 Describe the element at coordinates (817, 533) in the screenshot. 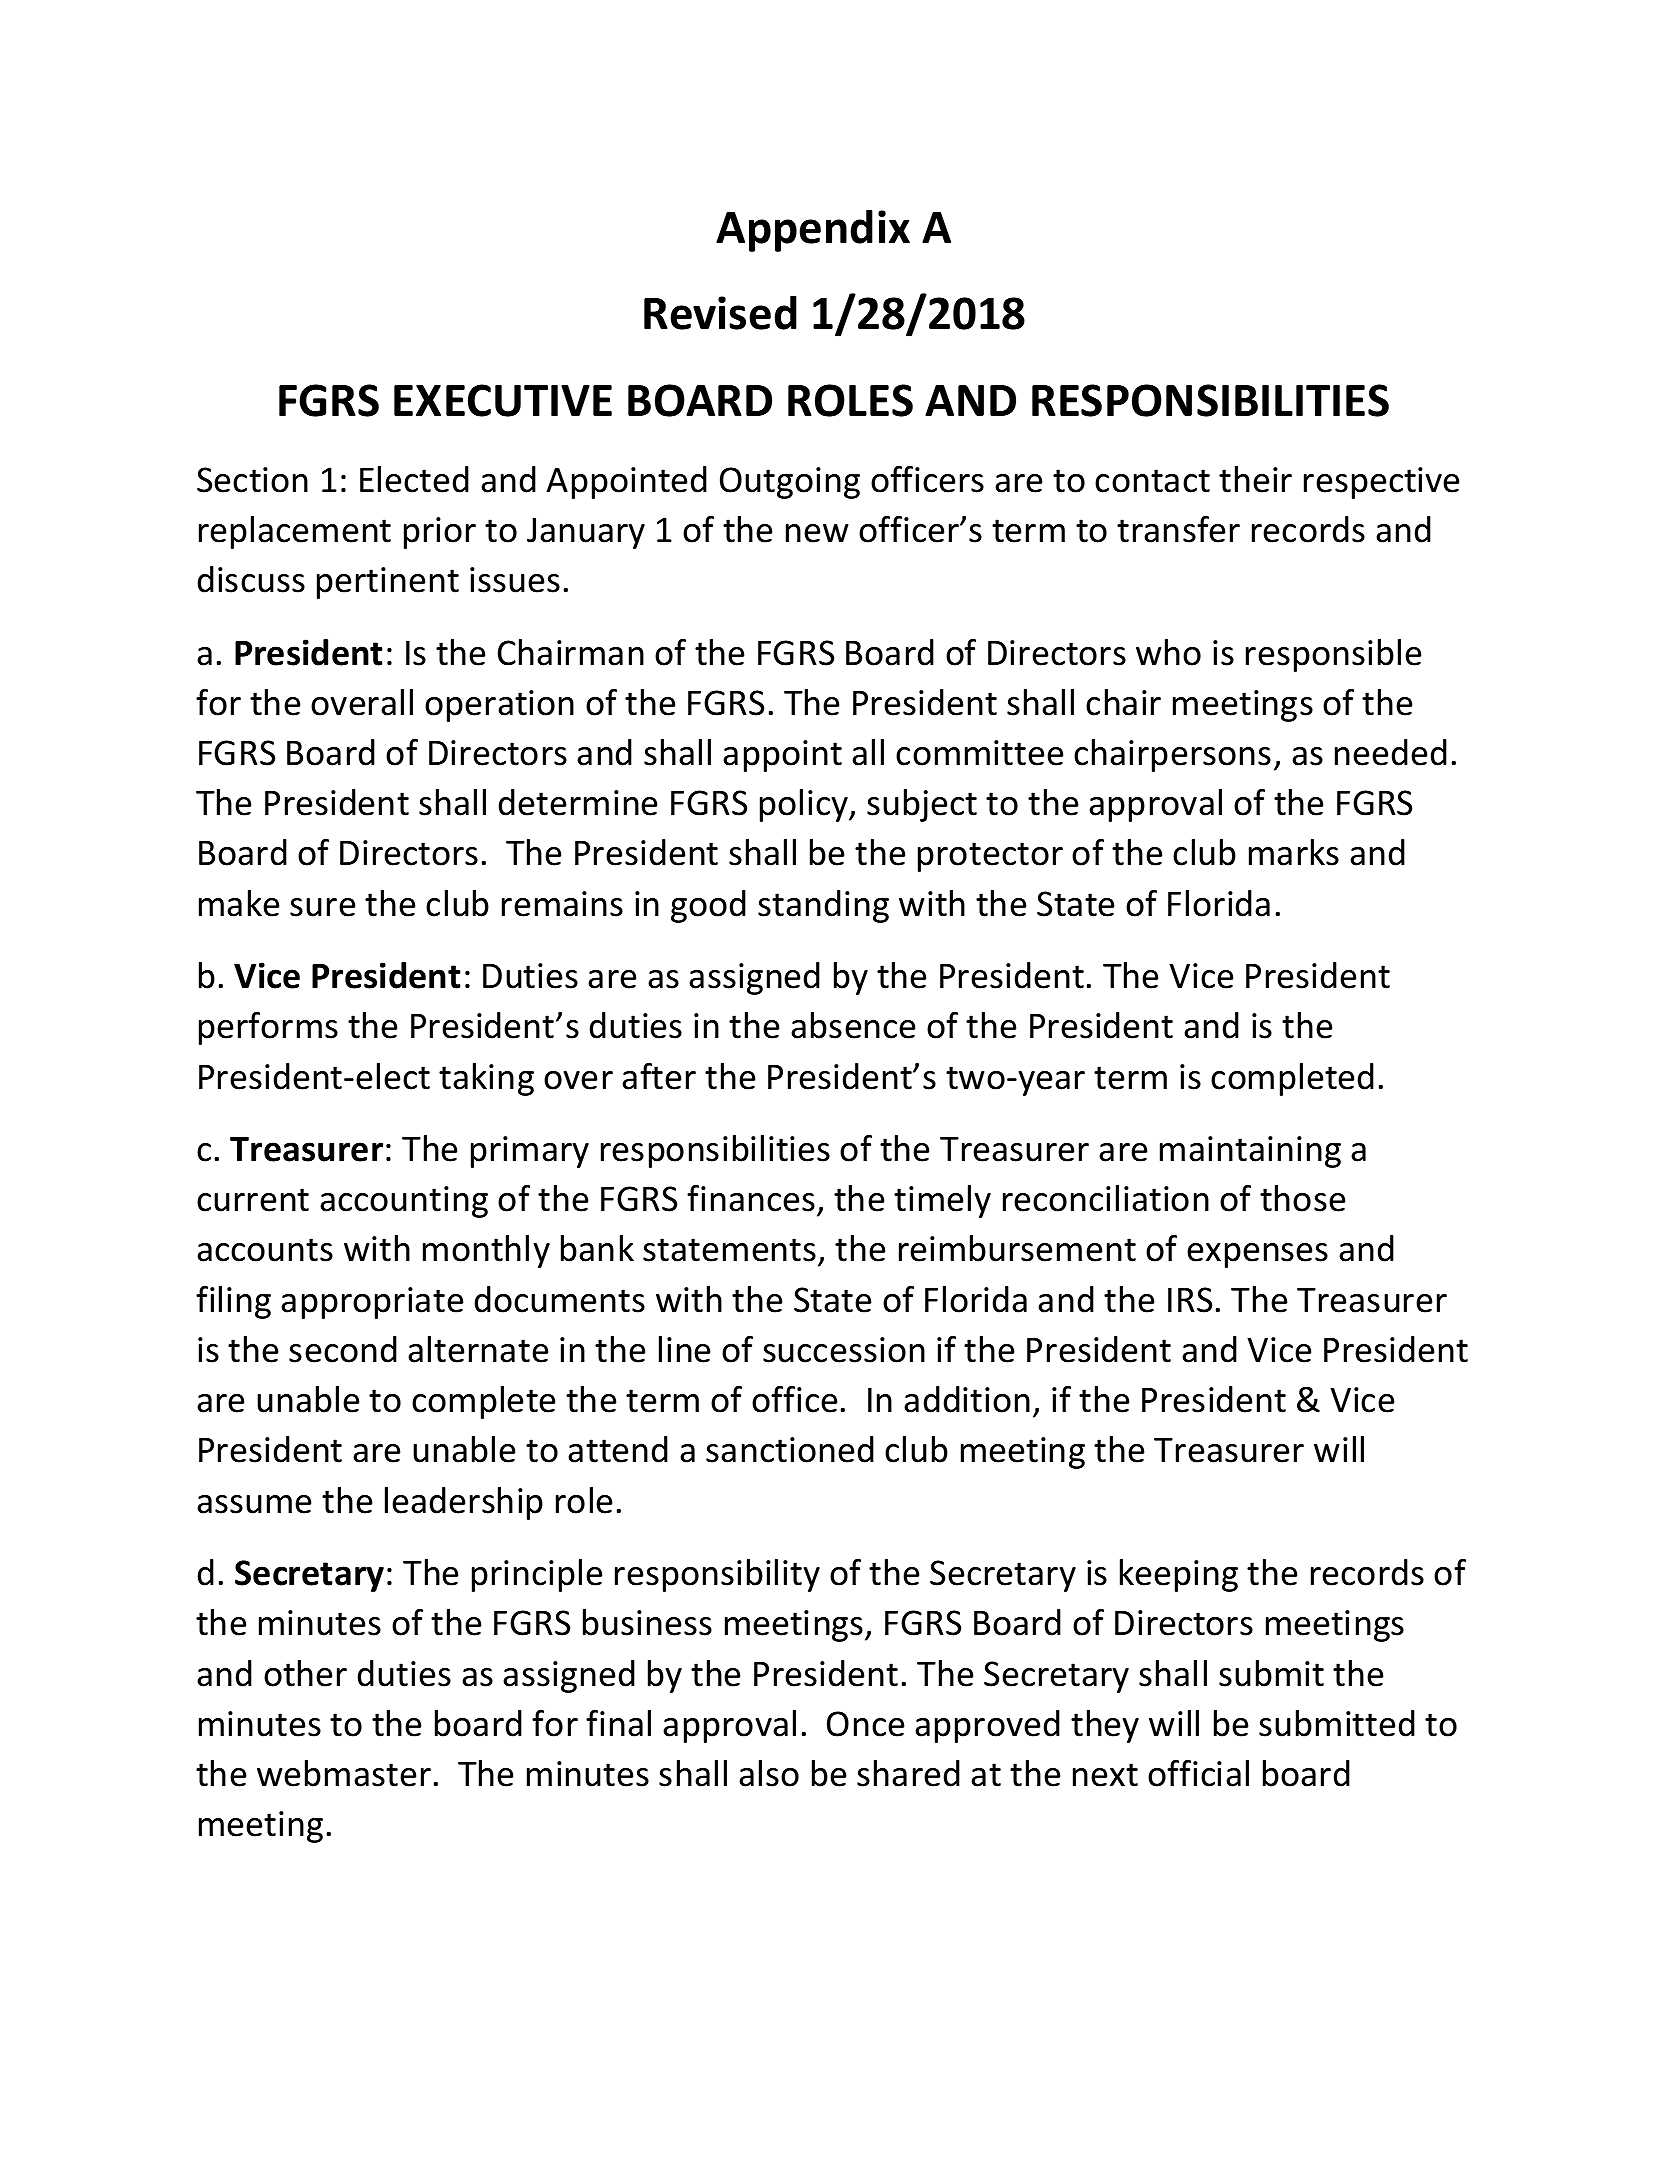

I see `new` at that location.
